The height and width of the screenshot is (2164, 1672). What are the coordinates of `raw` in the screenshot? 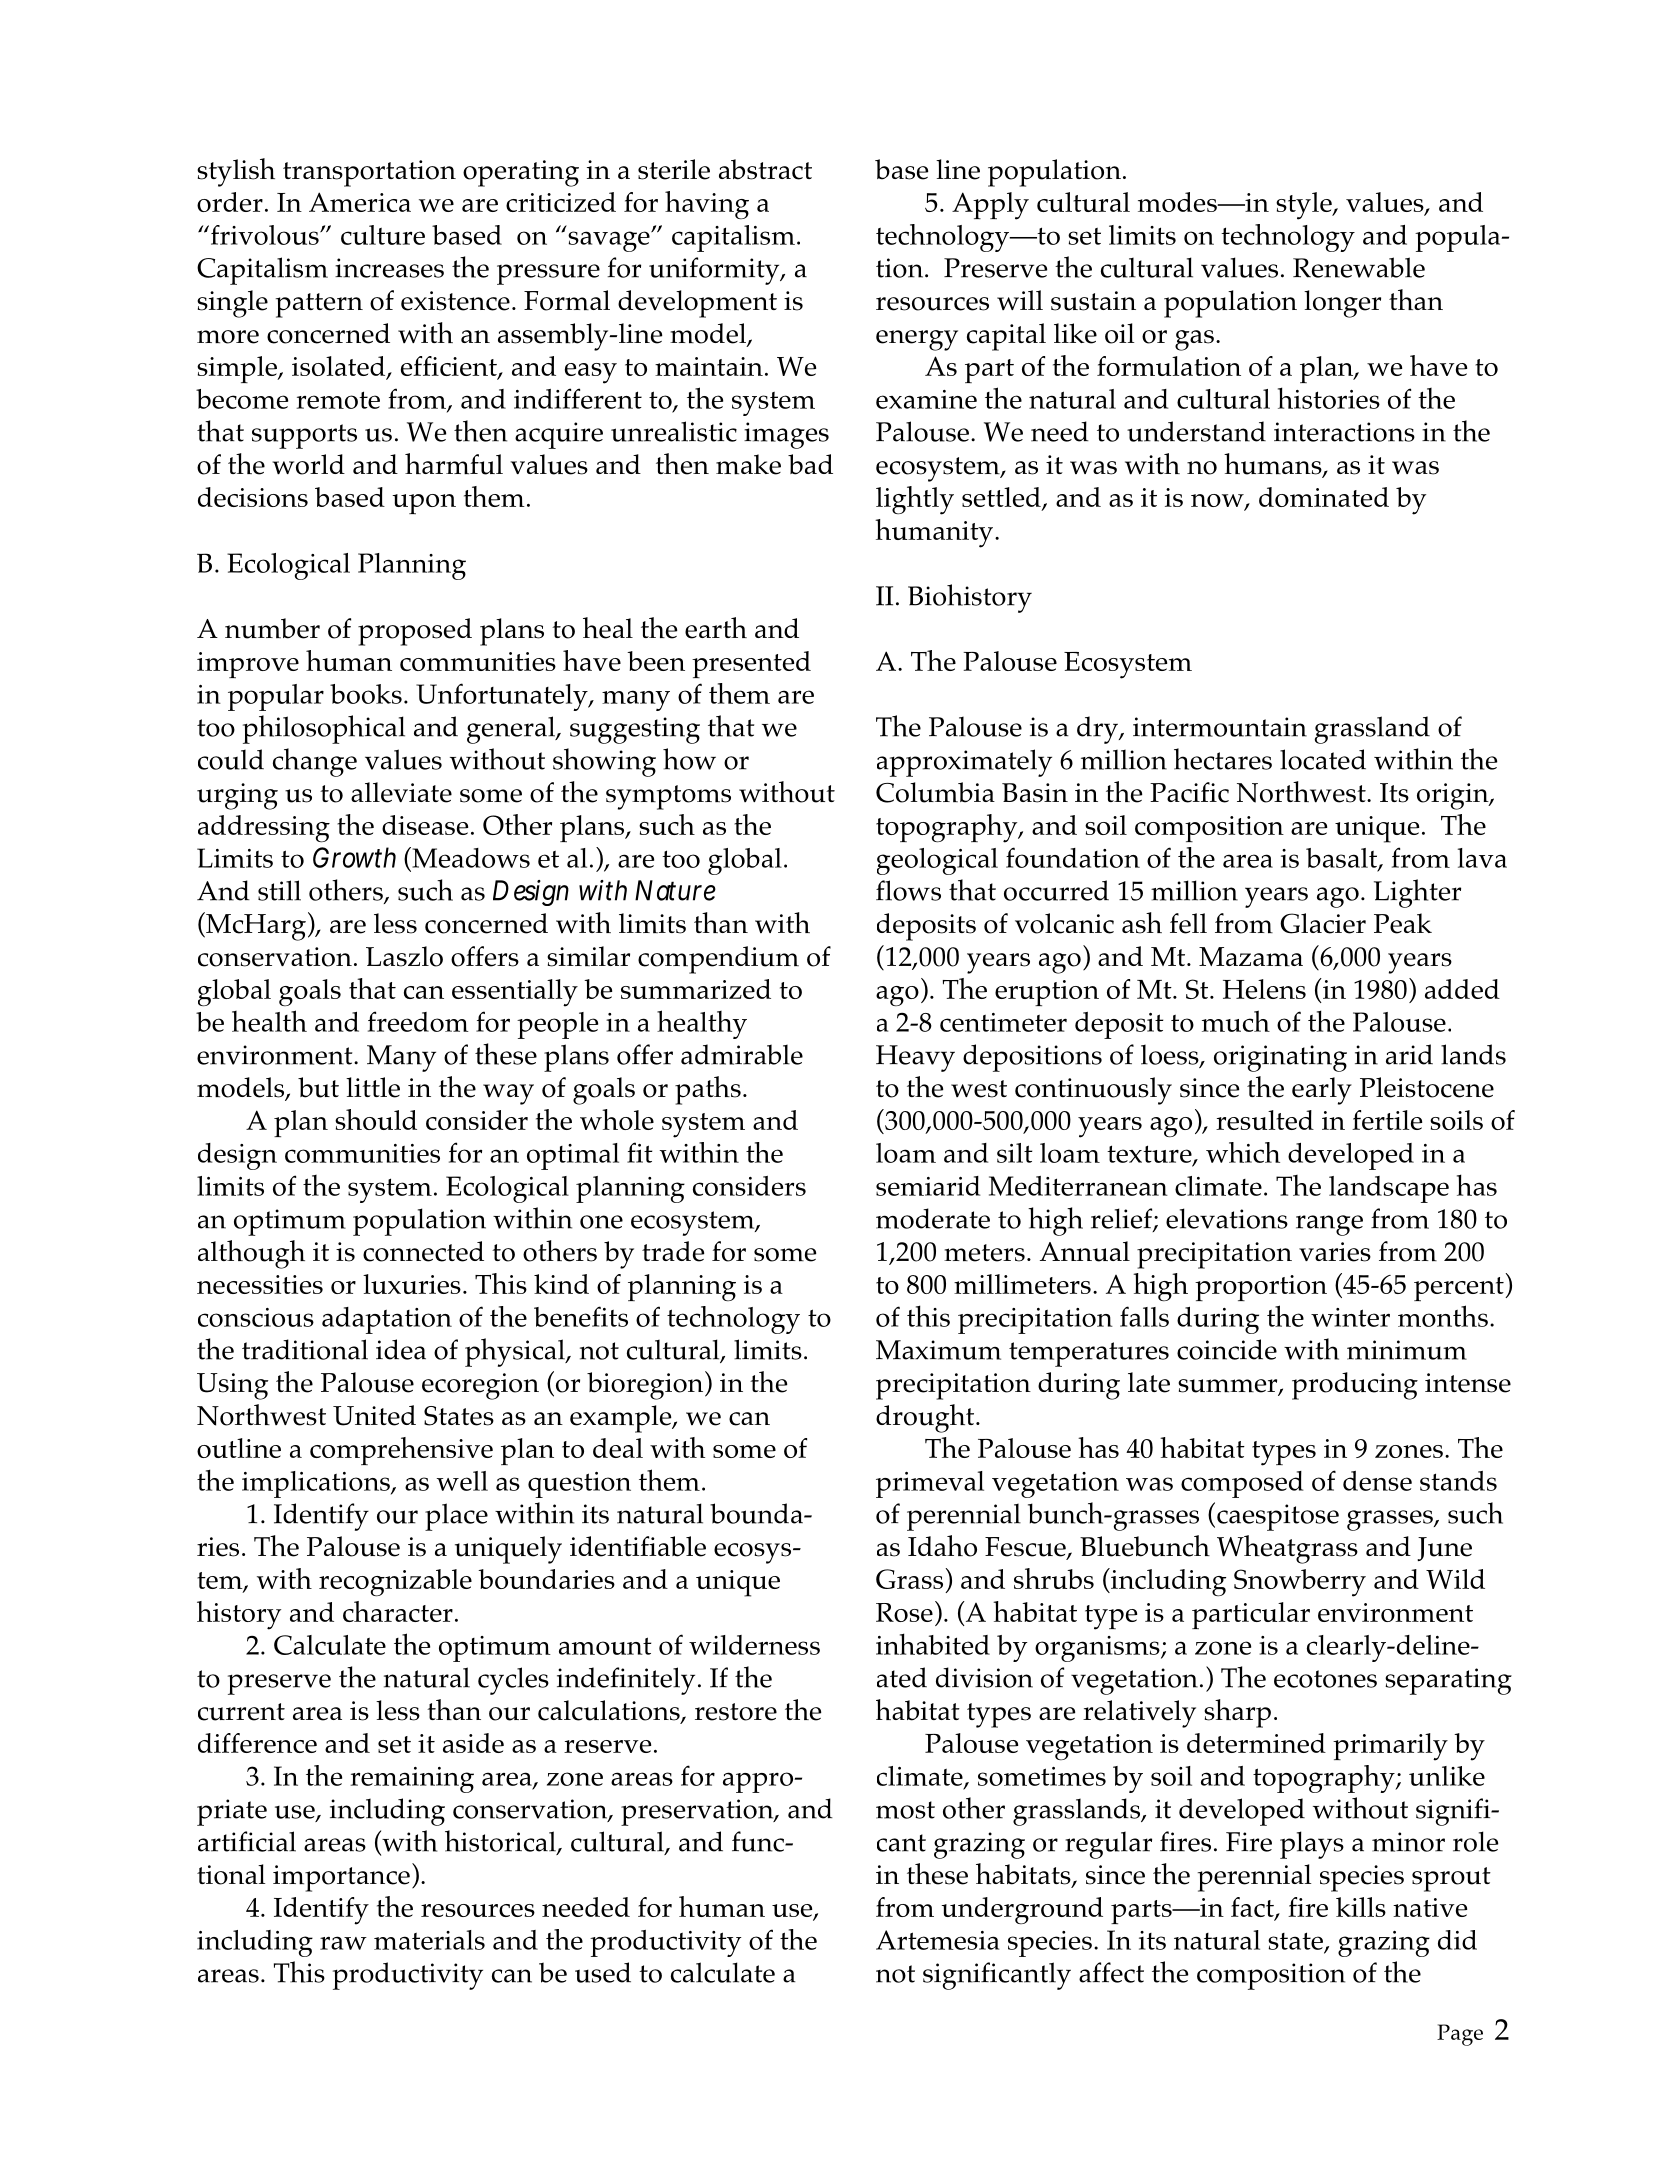 It's located at (343, 1943).
